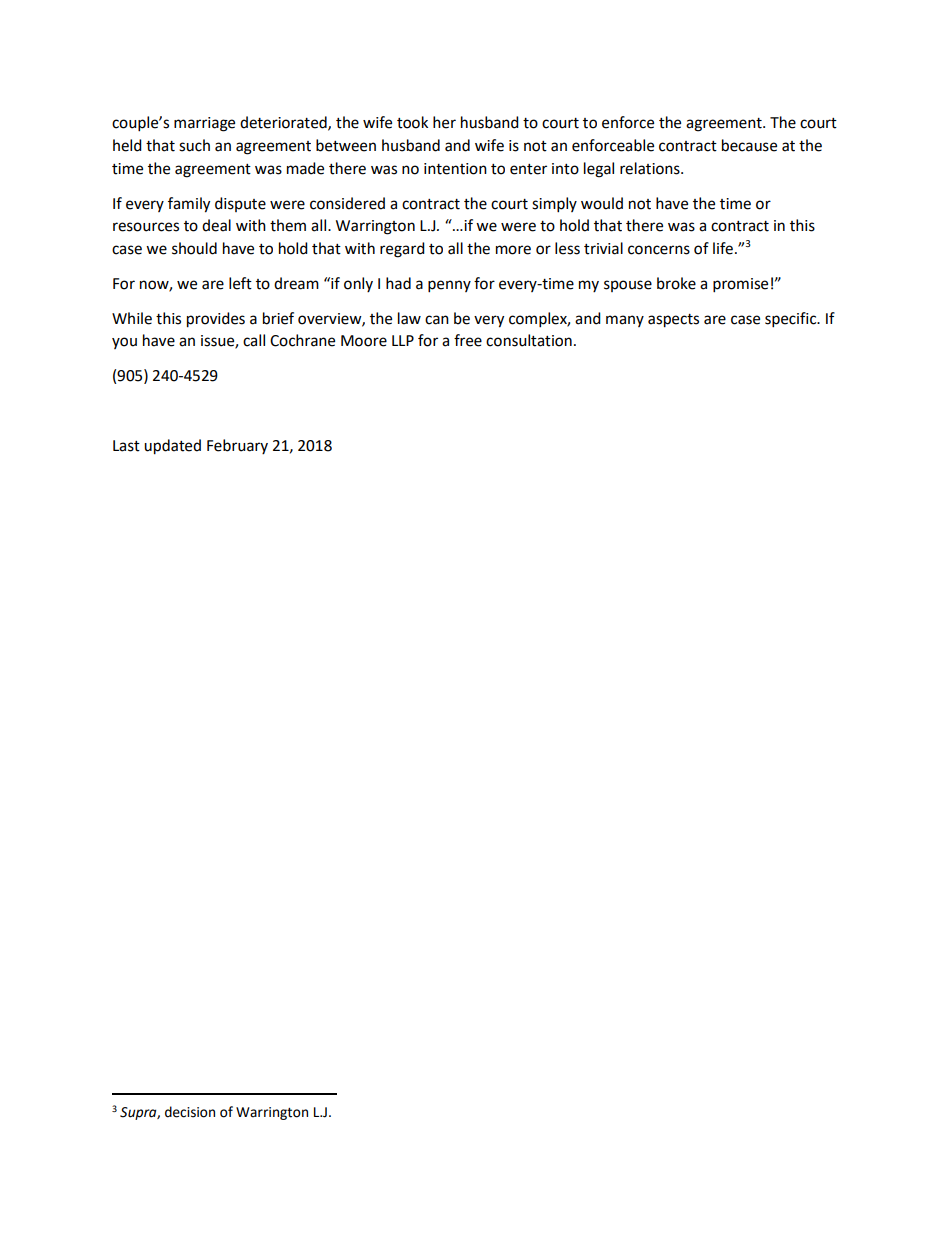 This screenshot has height=1233, width=952. I want to click on updated, so click(172, 447).
